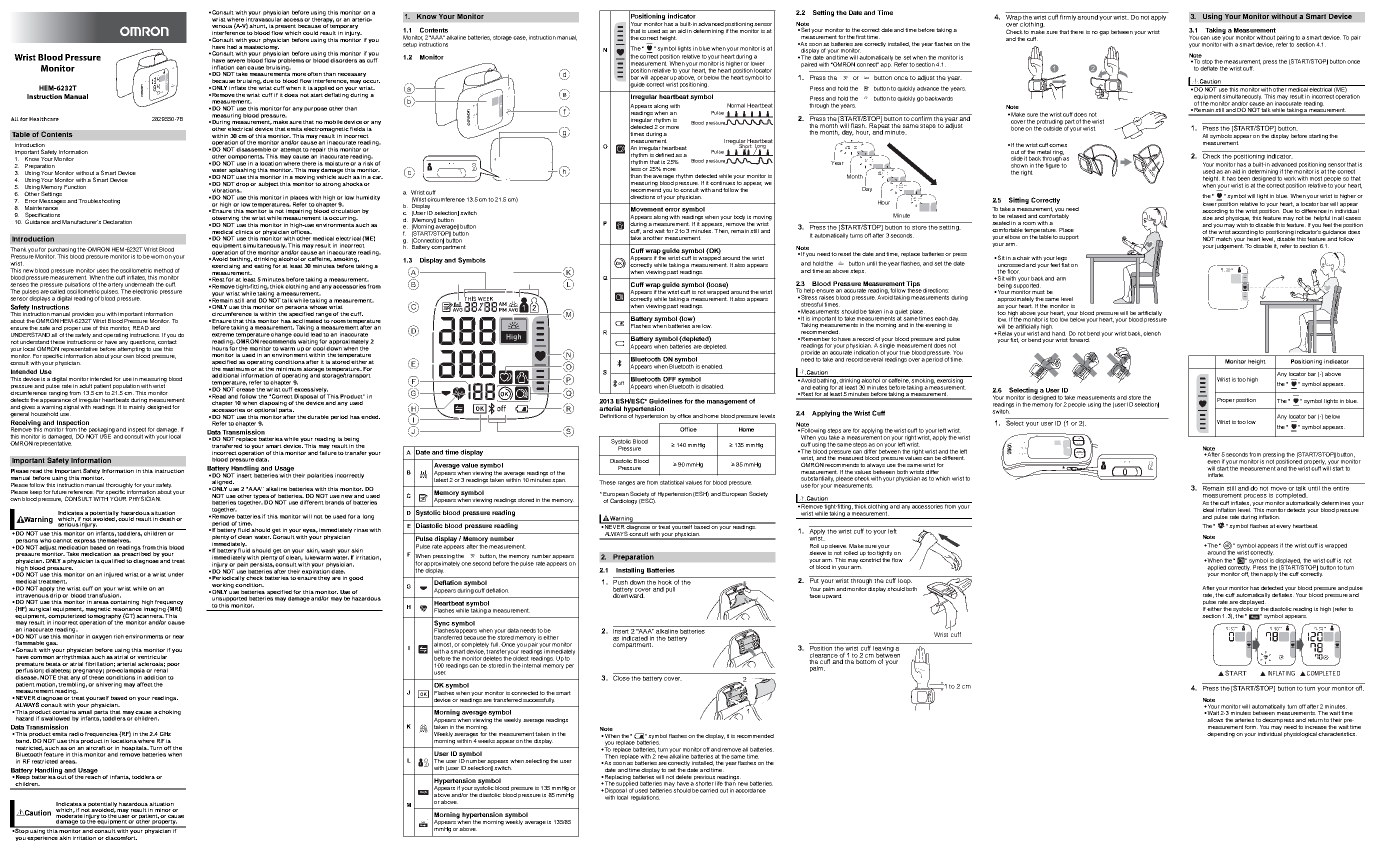 The image size is (1375, 868). Describe the element at coordinates (1342, 487) in the page. I see `entire` at that location.
